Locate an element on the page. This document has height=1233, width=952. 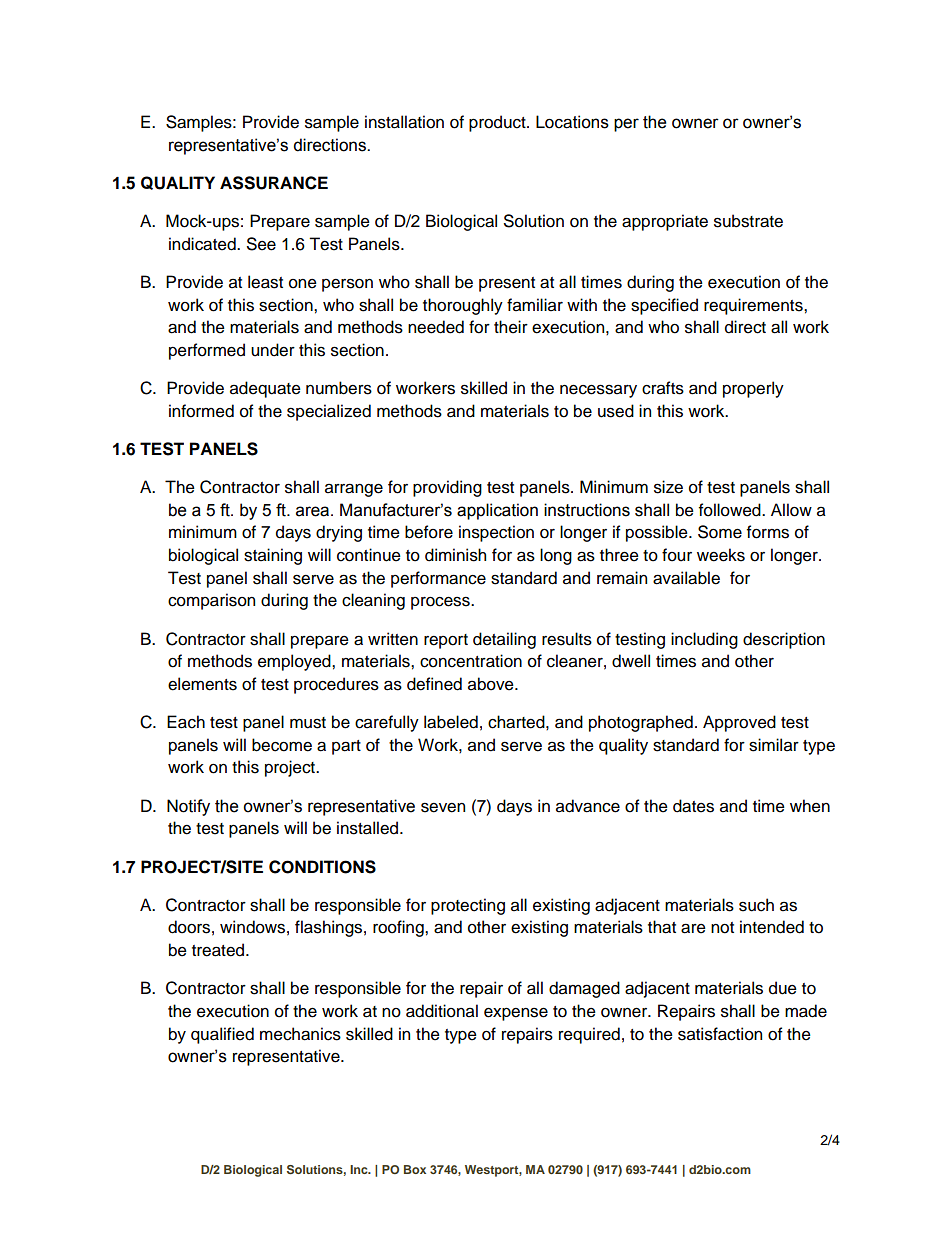
product is located at coordinates (498, 123).
